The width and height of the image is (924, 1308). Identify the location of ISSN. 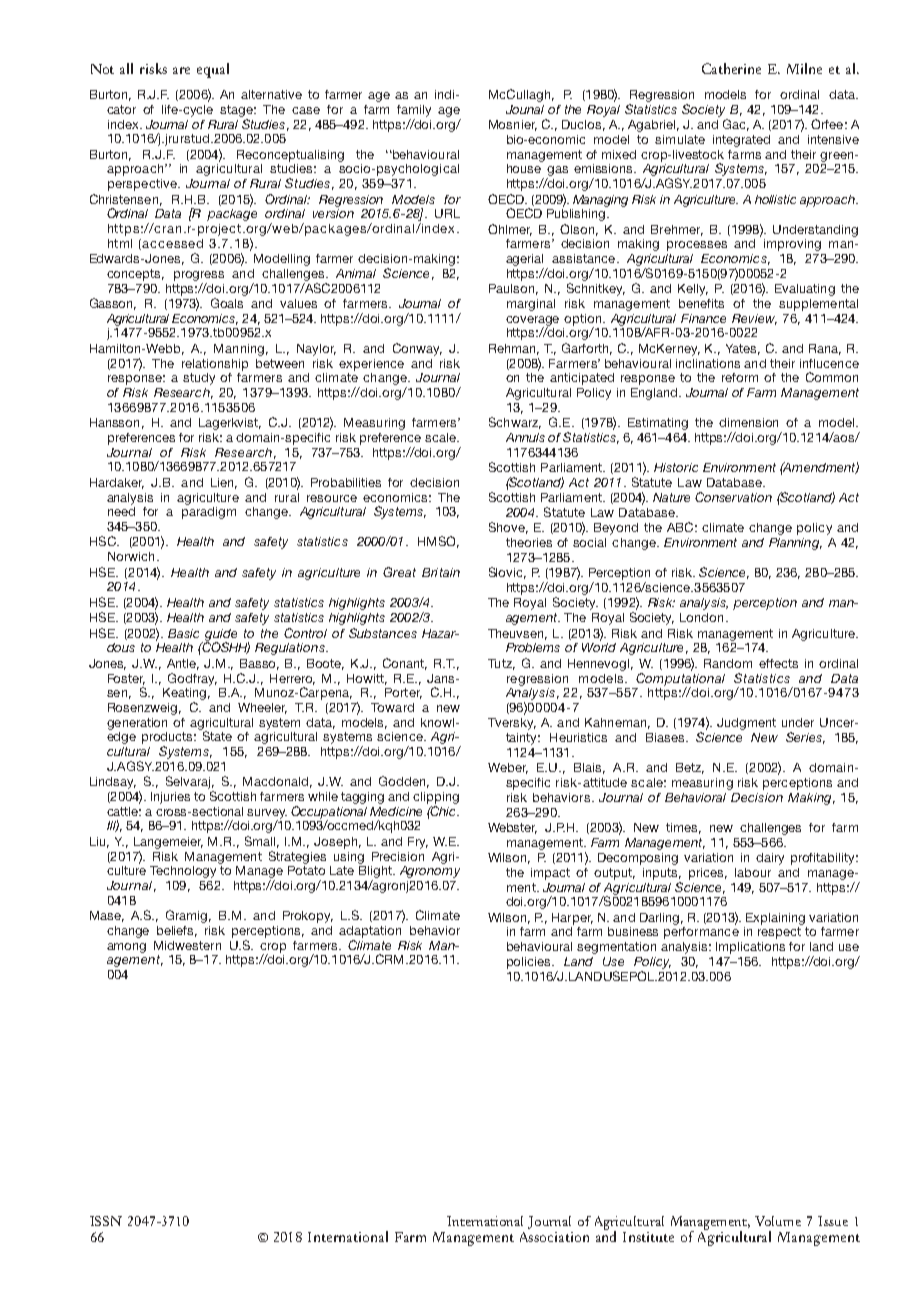
(106, 1221).
